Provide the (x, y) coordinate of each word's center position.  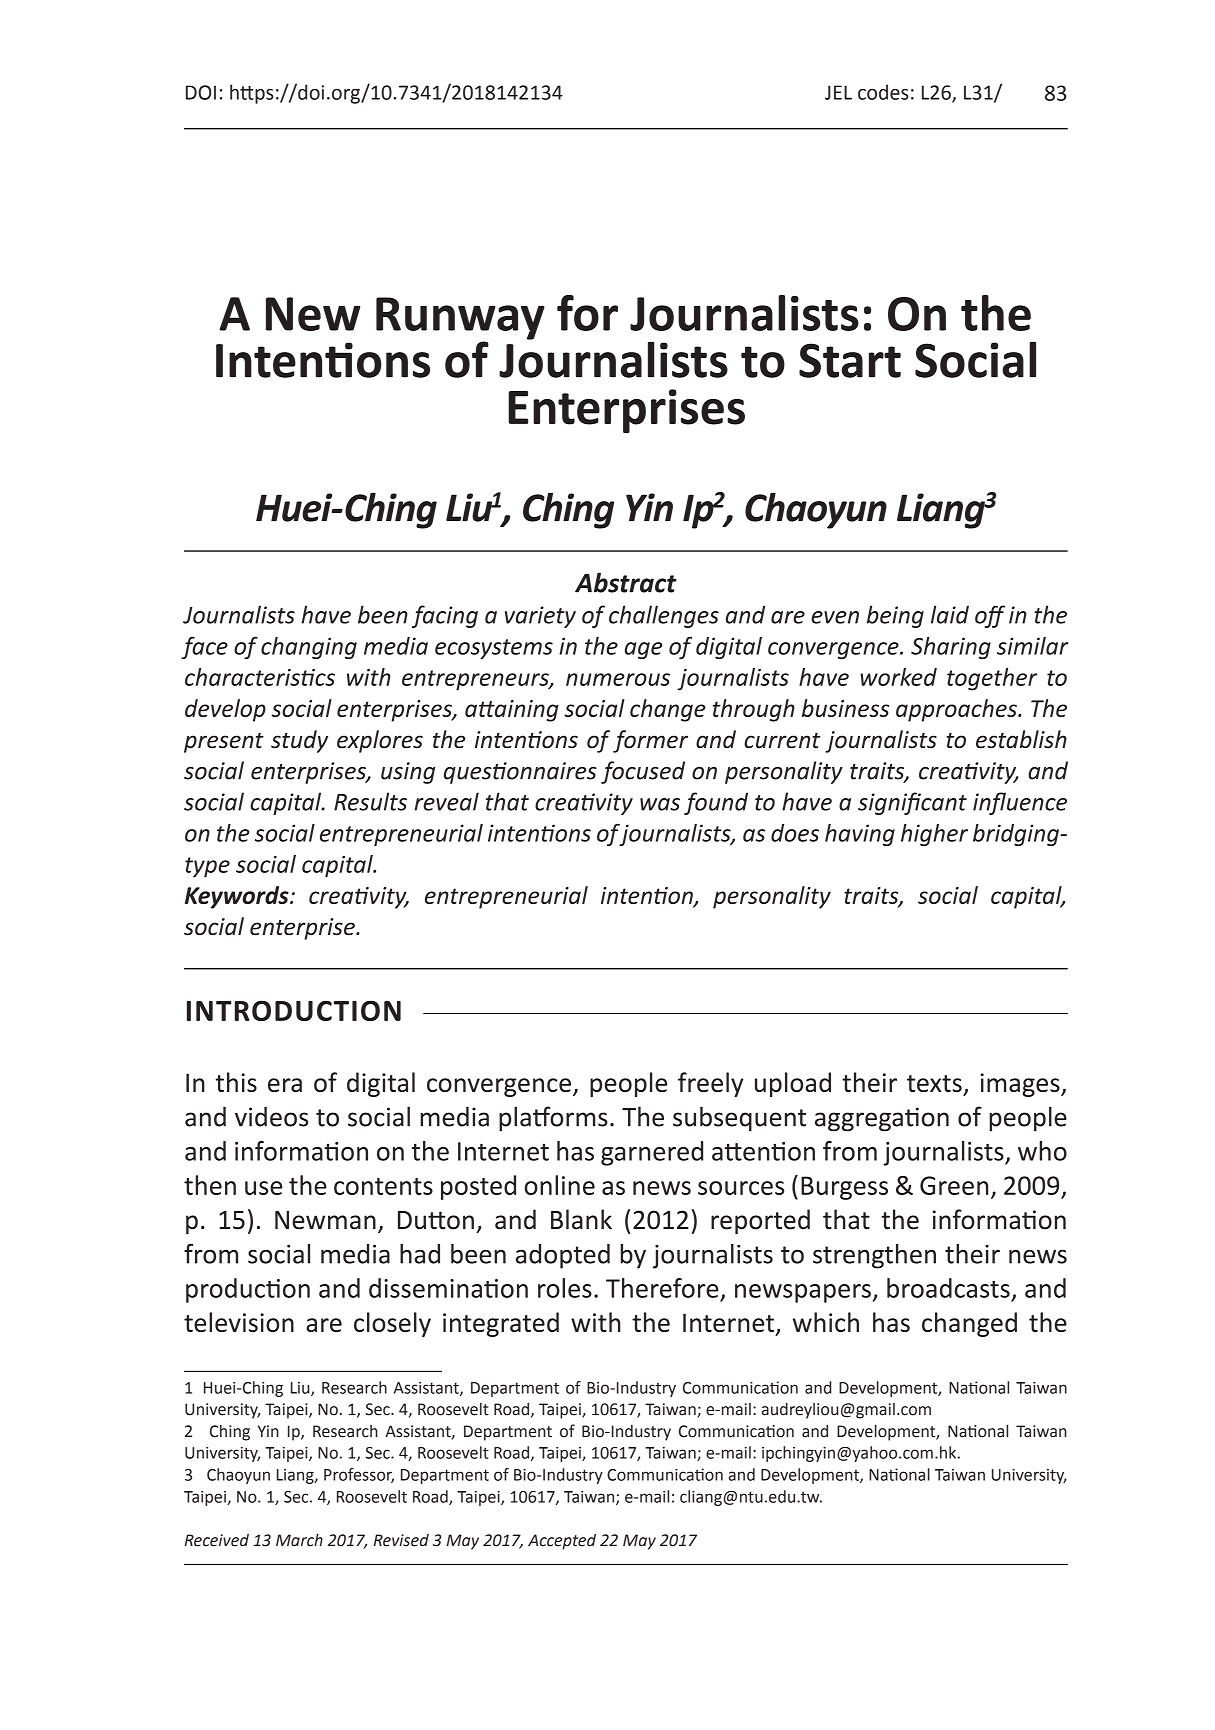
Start (850, 360)
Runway (460, 319)
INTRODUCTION (294, 1010)
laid (950, 614)
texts (934, 1083)
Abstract (626, 582)
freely (710, 1084)
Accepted (562, 1542)
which (826, 1322)
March (299, 1540)
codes (883, 92)
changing (309, 648)
